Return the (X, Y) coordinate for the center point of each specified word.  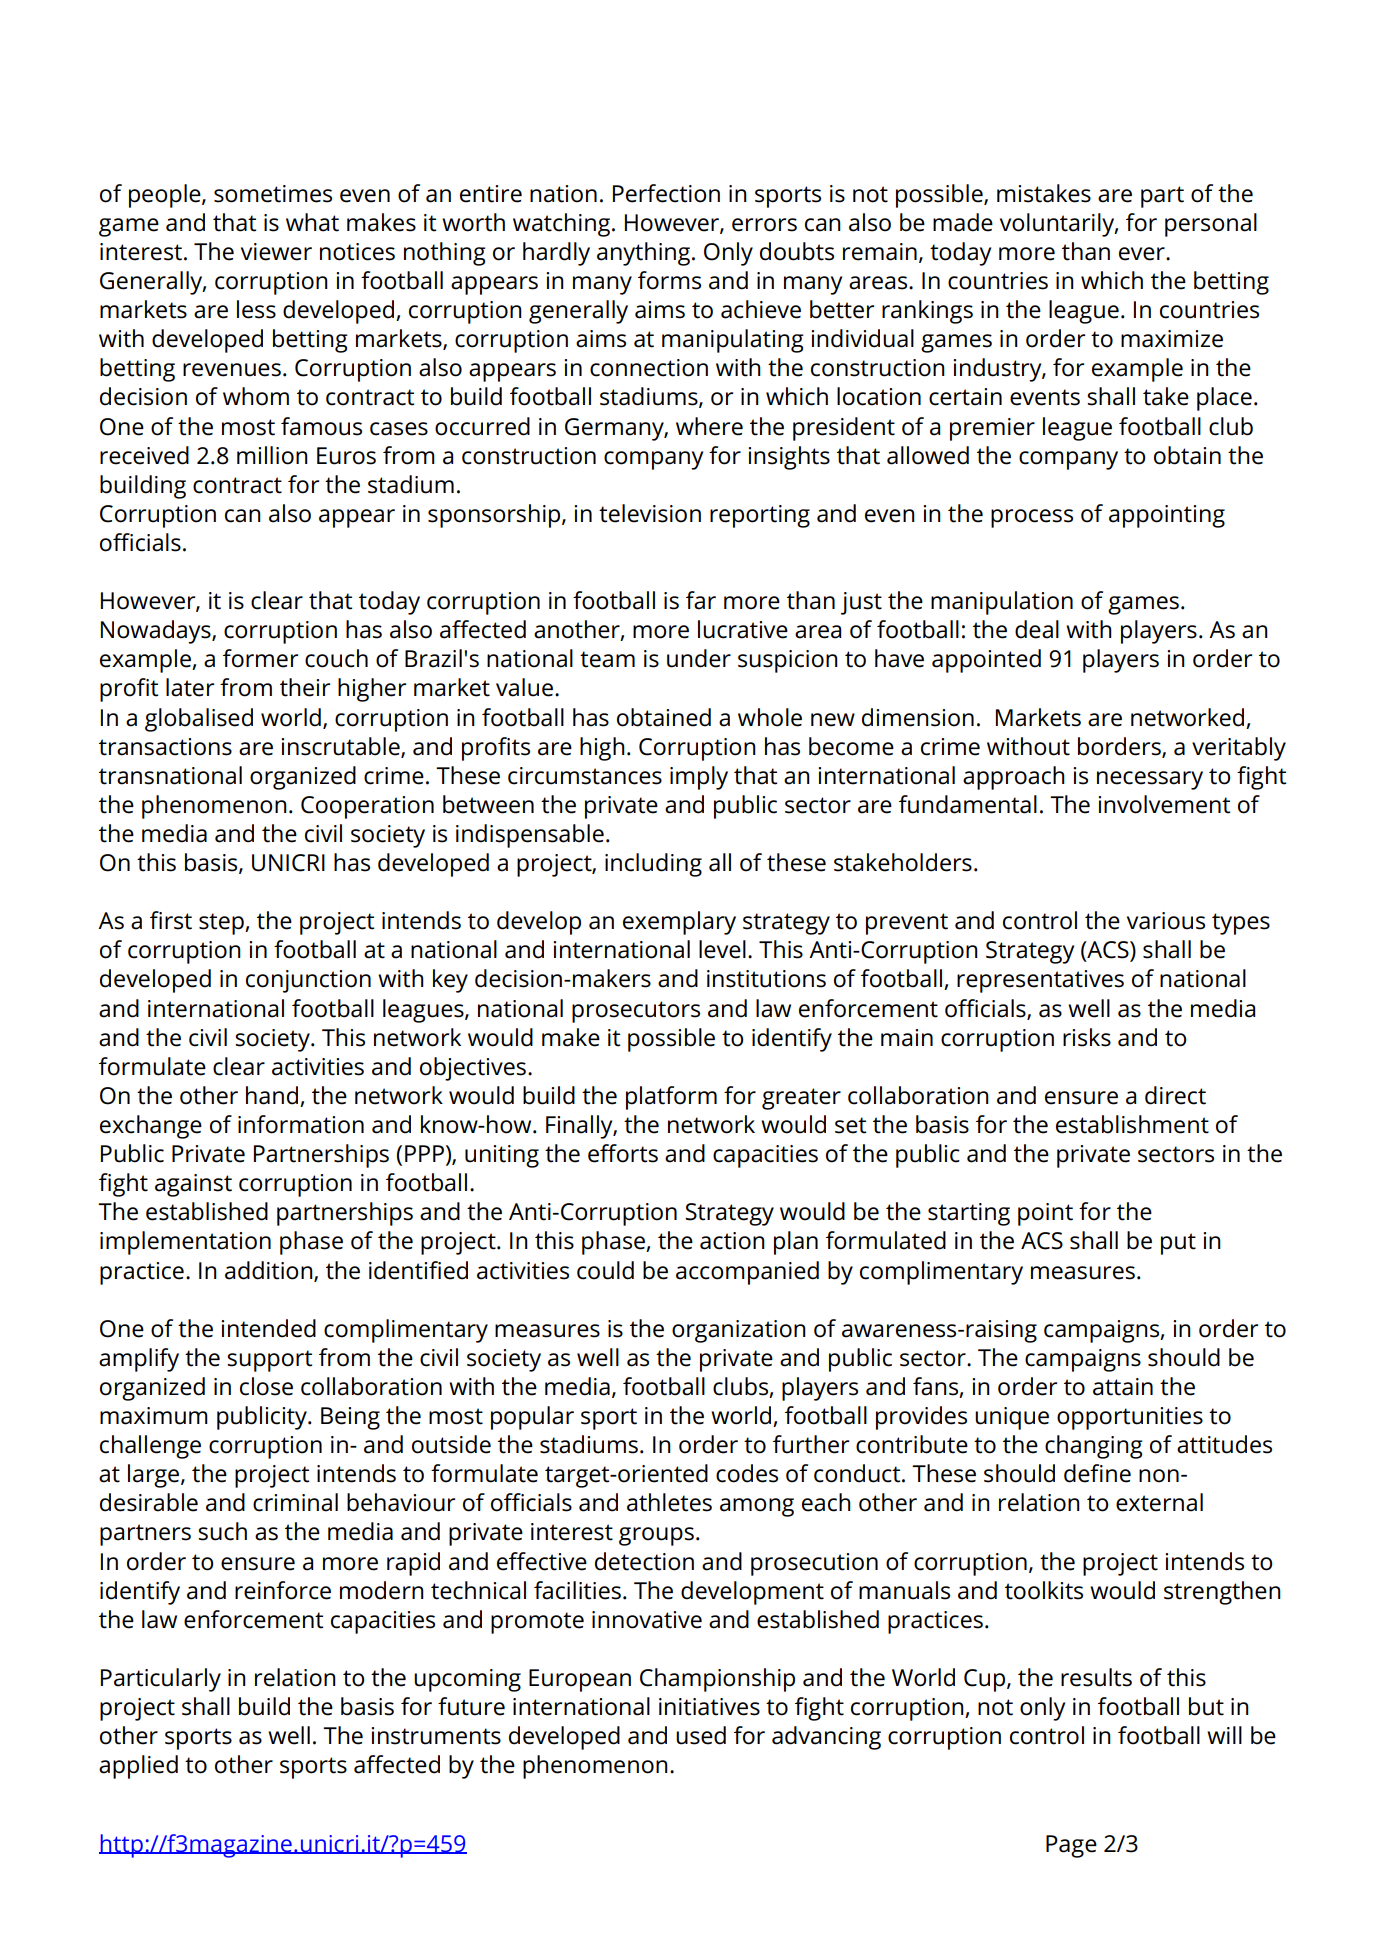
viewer (276, 252)
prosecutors (636, 1012)
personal (1211, 225)
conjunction (308, 981)
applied (138, 1767)
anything (645, 254)
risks (1087, 1037)
